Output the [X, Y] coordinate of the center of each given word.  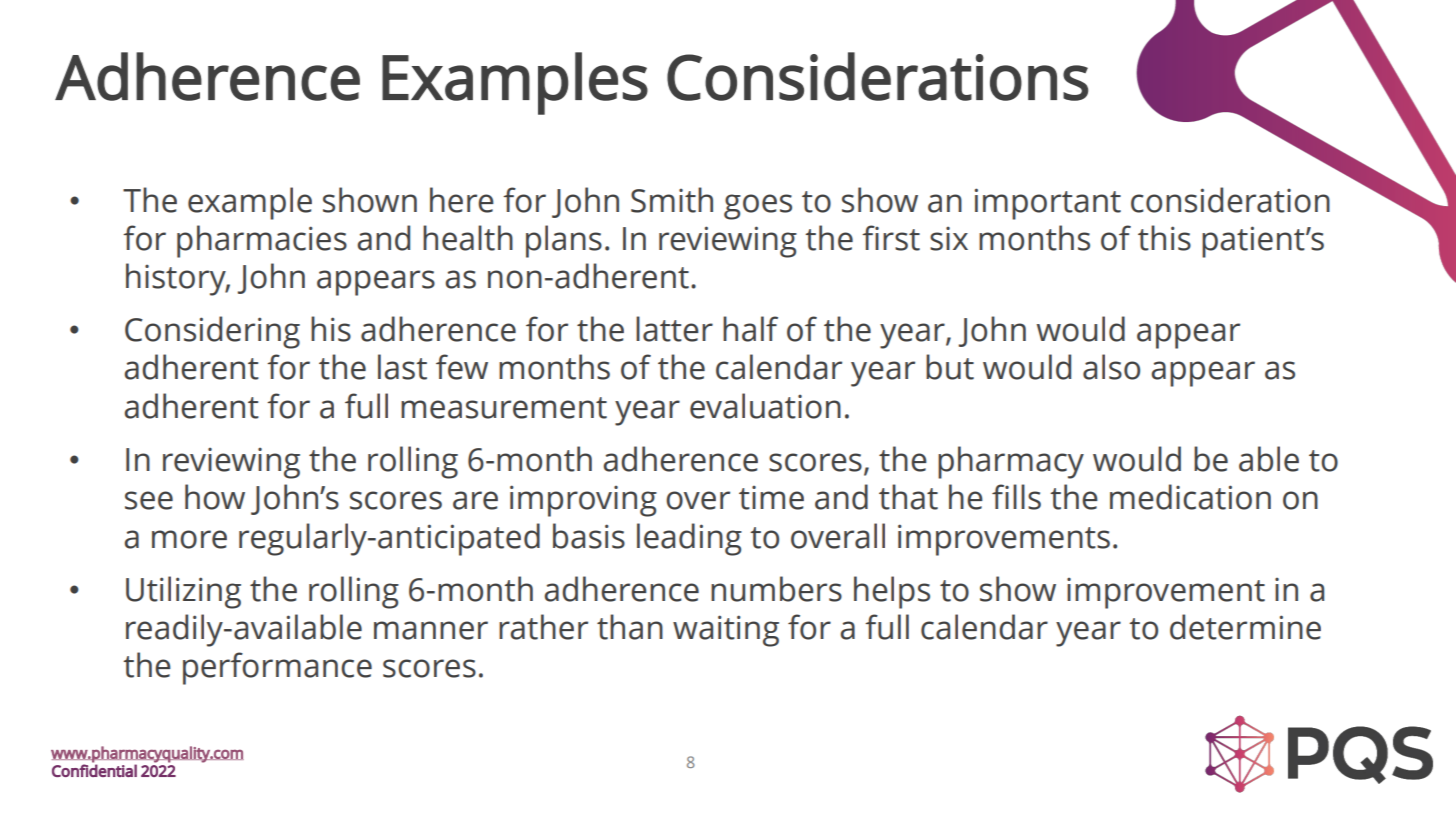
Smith [672, 200]
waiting [726, 631]
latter [674, 329]
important [1048, 204]
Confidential [94, 770]
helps [892, 592]
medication [1190, 497]
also [1111, 367]
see [149, 500]
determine [1245, 627]
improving [583, 501]
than [630, 627]
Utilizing [183, 592]
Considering [212, 332]
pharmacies [262, 241]
